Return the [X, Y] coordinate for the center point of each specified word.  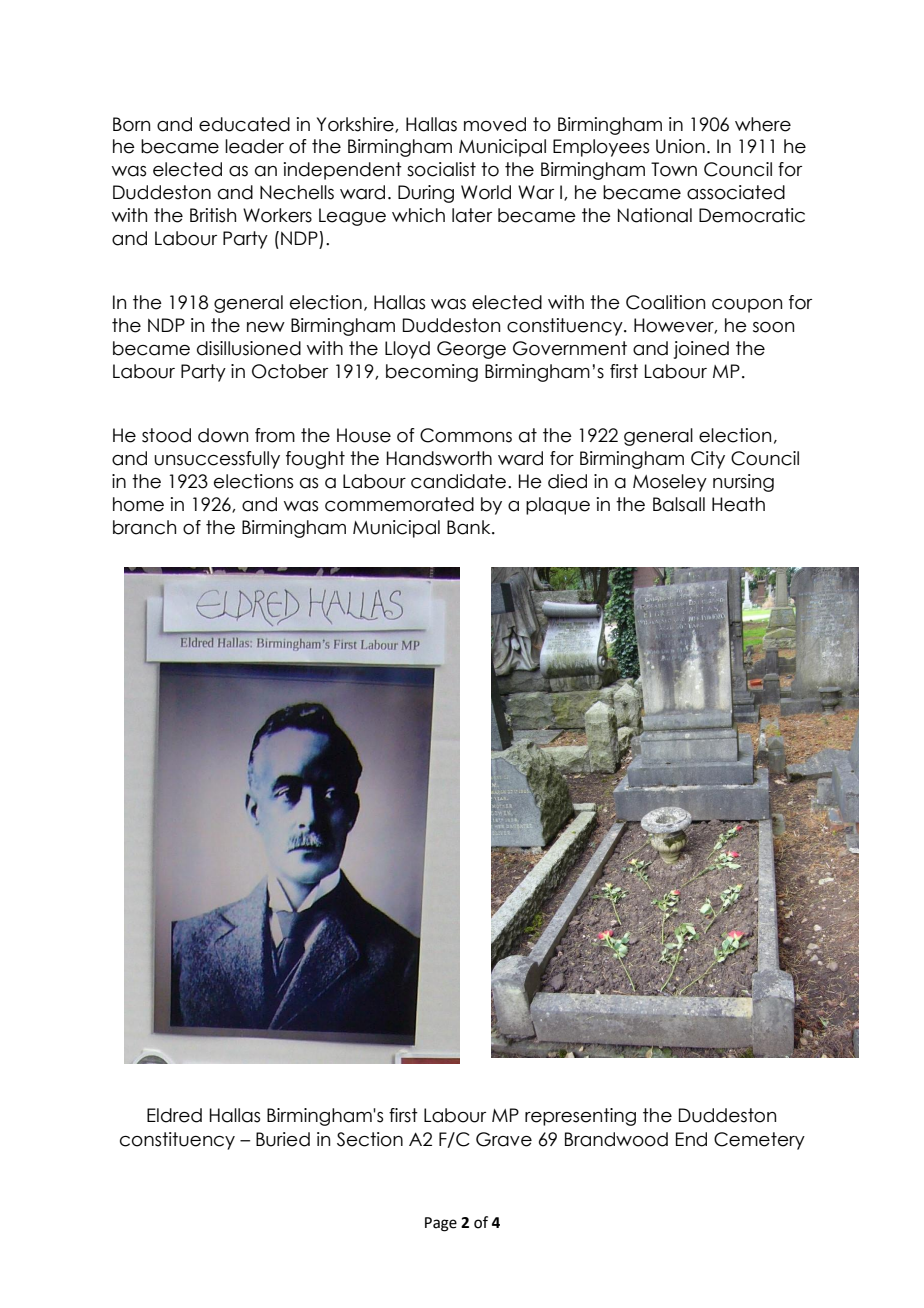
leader [254, 146]
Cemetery [759, 1141]
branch [144, 527]
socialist [441, 169]
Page [441, 1224]
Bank [470, 527]
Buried [283, 1139]
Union [680, 146]
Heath [738, 504]
